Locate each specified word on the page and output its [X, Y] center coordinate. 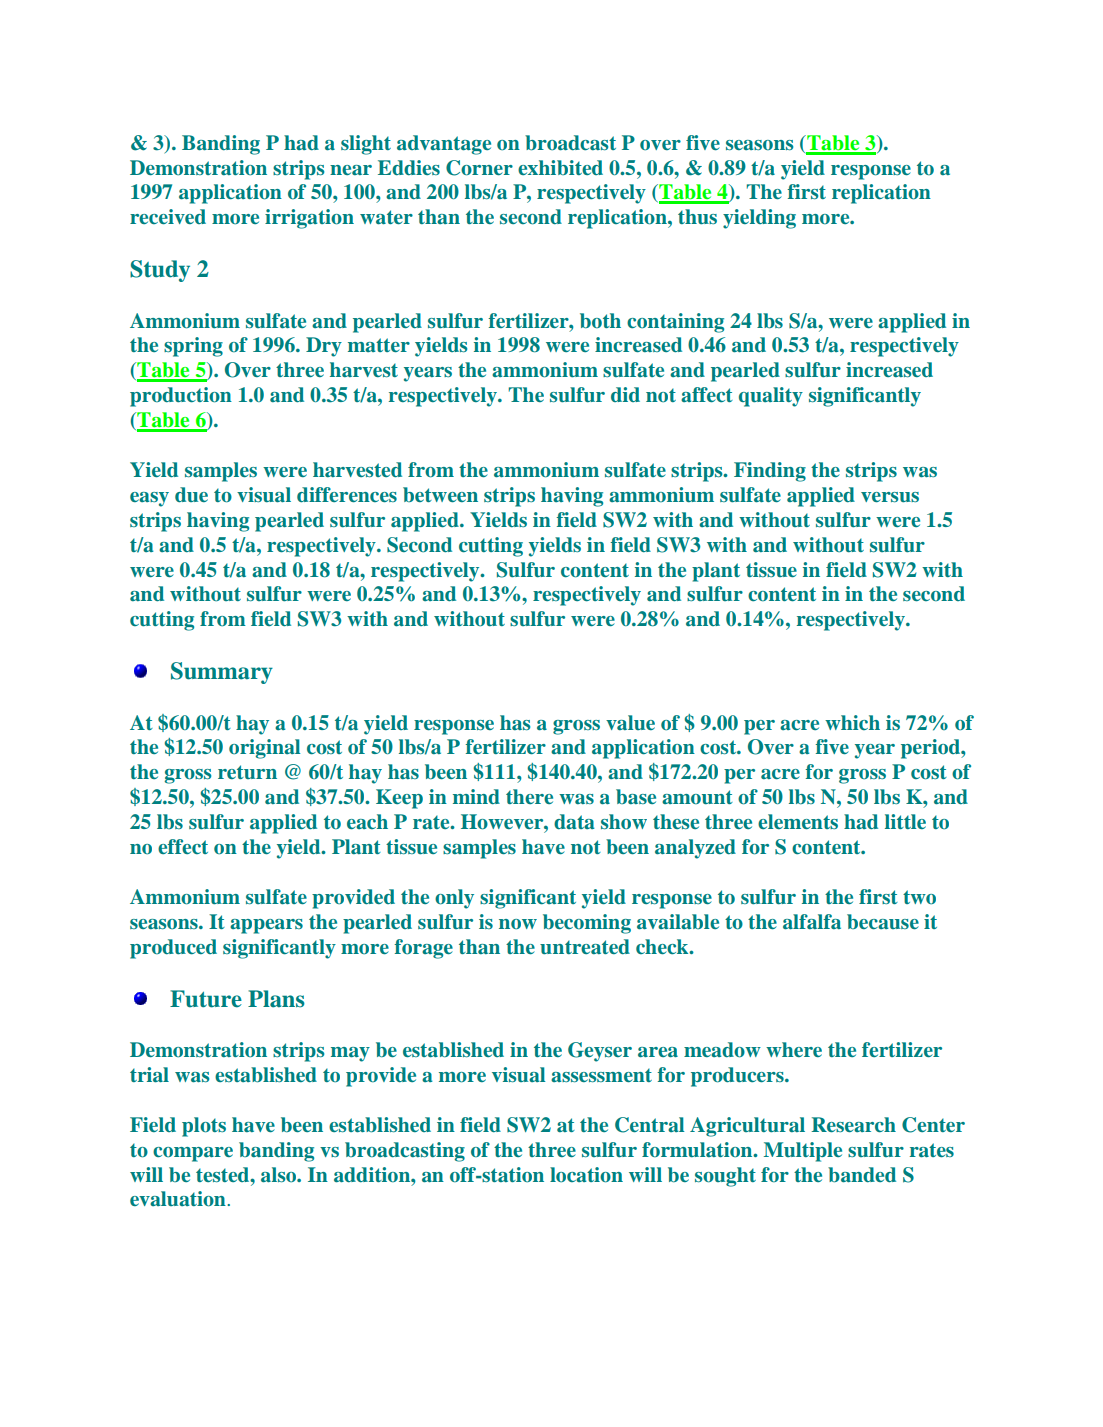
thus [697, 217]
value [630, 722]
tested [224, 1174]
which [852, 722]
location [586, 1175]
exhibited [560, 167]
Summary [222, 673]
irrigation [309, 219]
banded [862, 1175]
